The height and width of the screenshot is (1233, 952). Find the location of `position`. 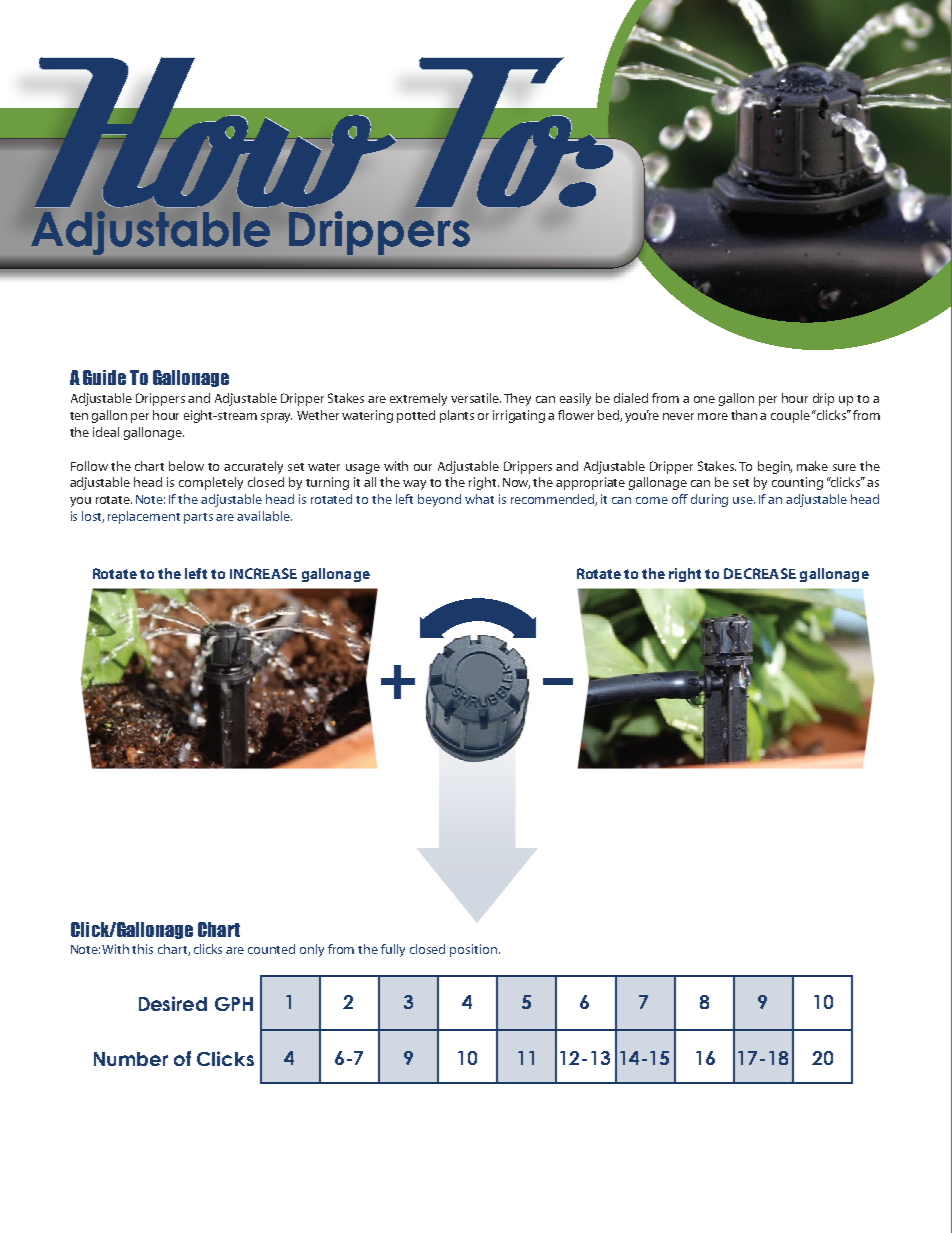

position is located at coordinates (473, 950).
